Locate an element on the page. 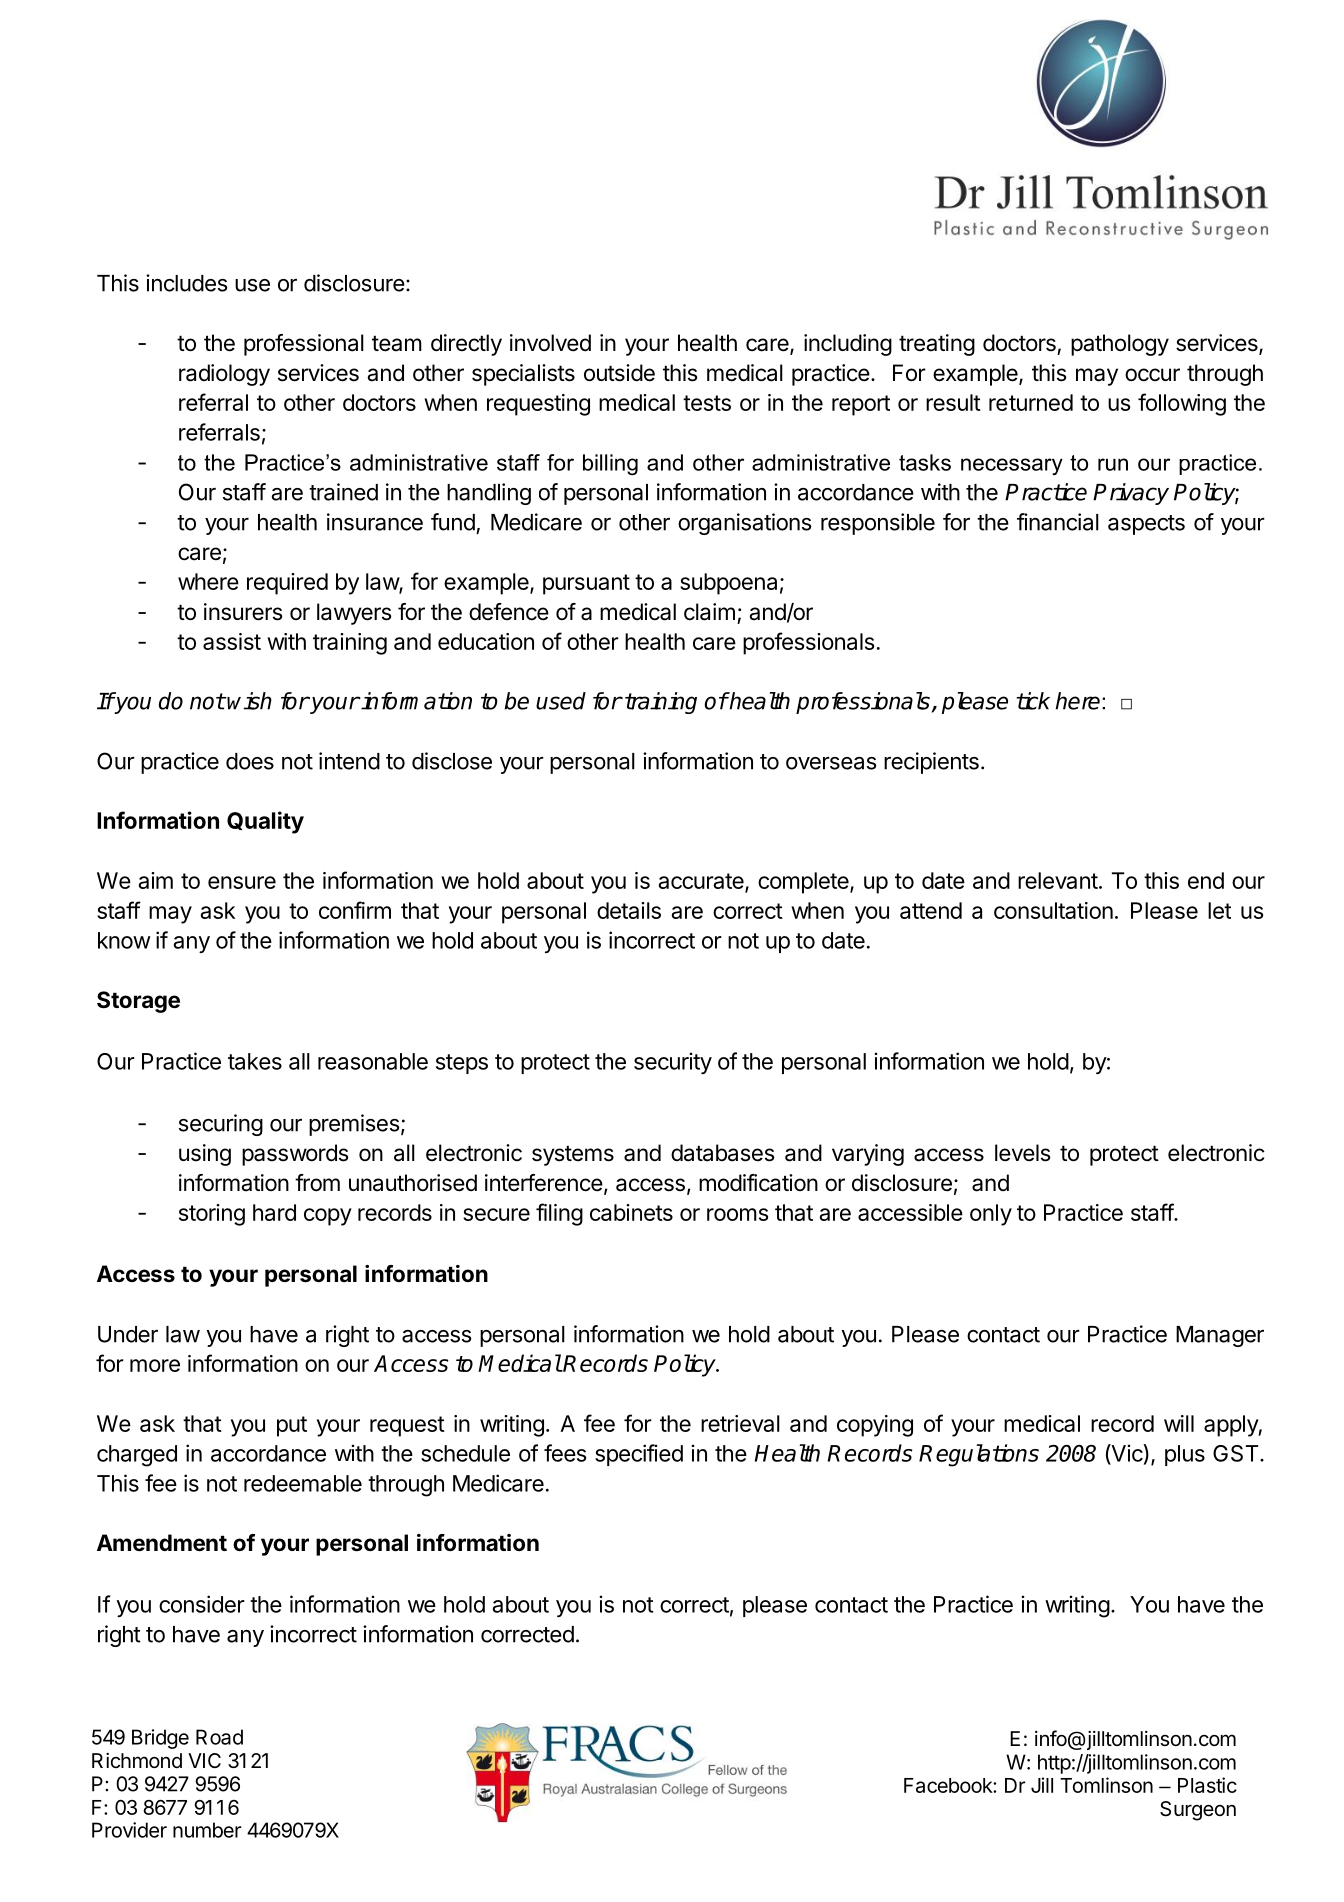  Road is located at coordinates (219, 1737).
